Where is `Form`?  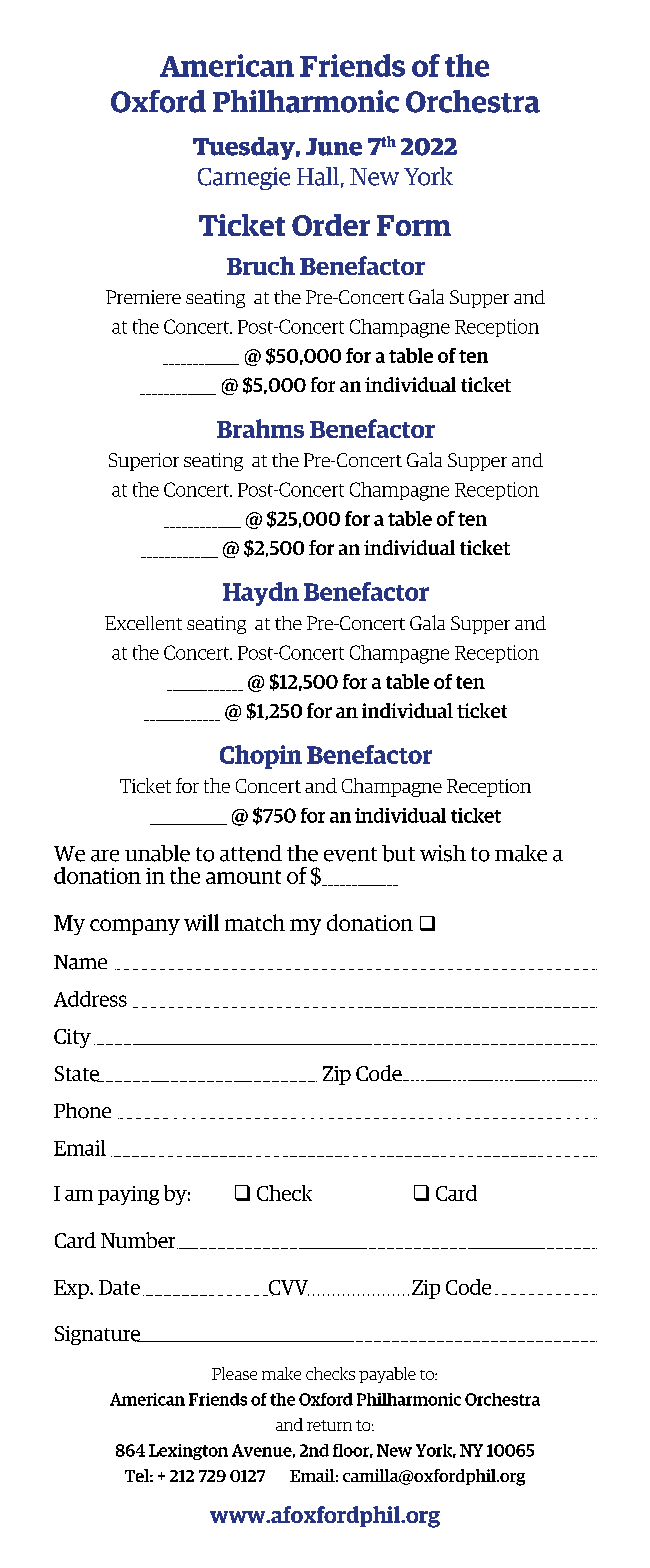 Form is located at coordinates (414, 225).
